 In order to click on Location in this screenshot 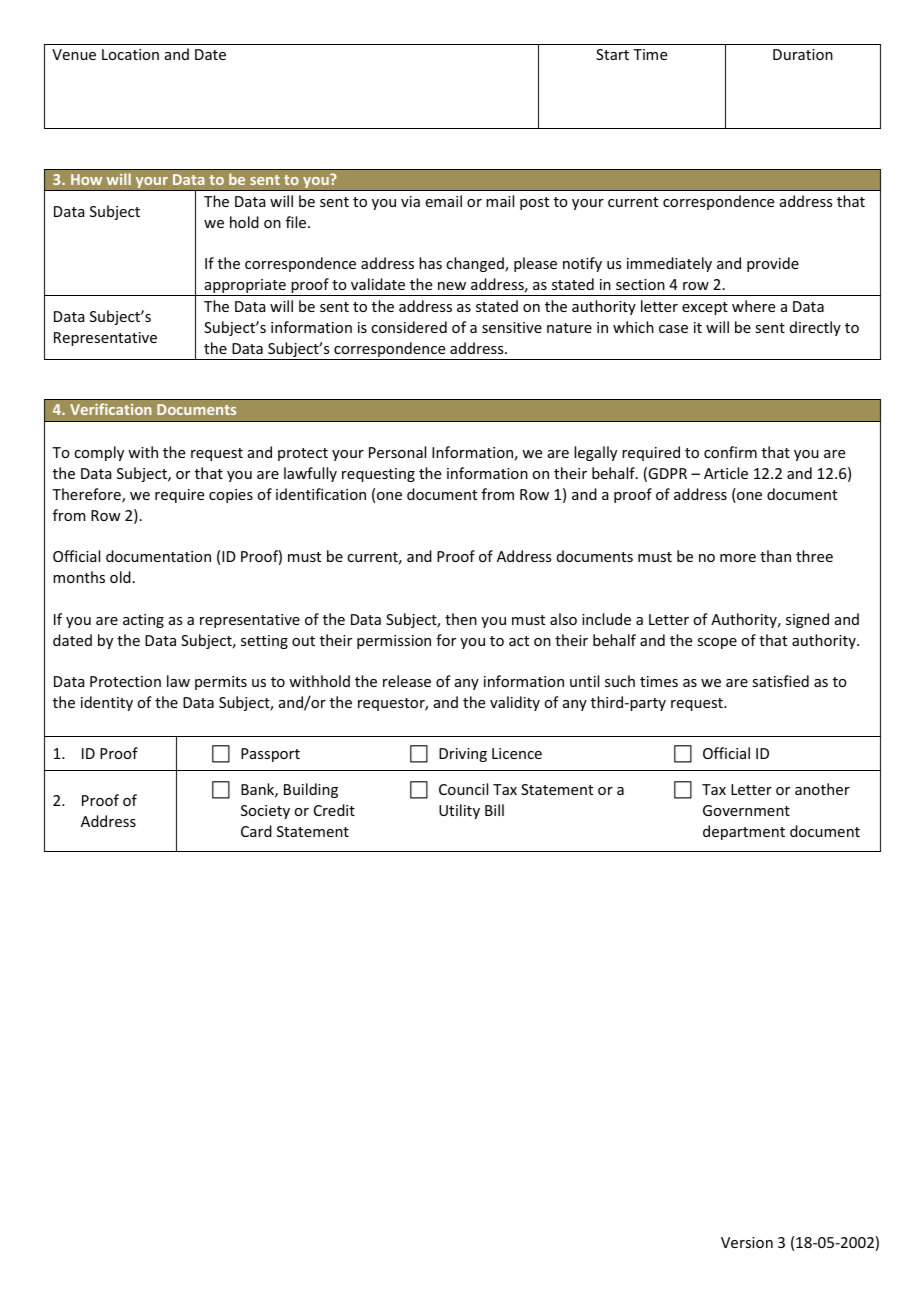, I will do `click(130, 54)`.
